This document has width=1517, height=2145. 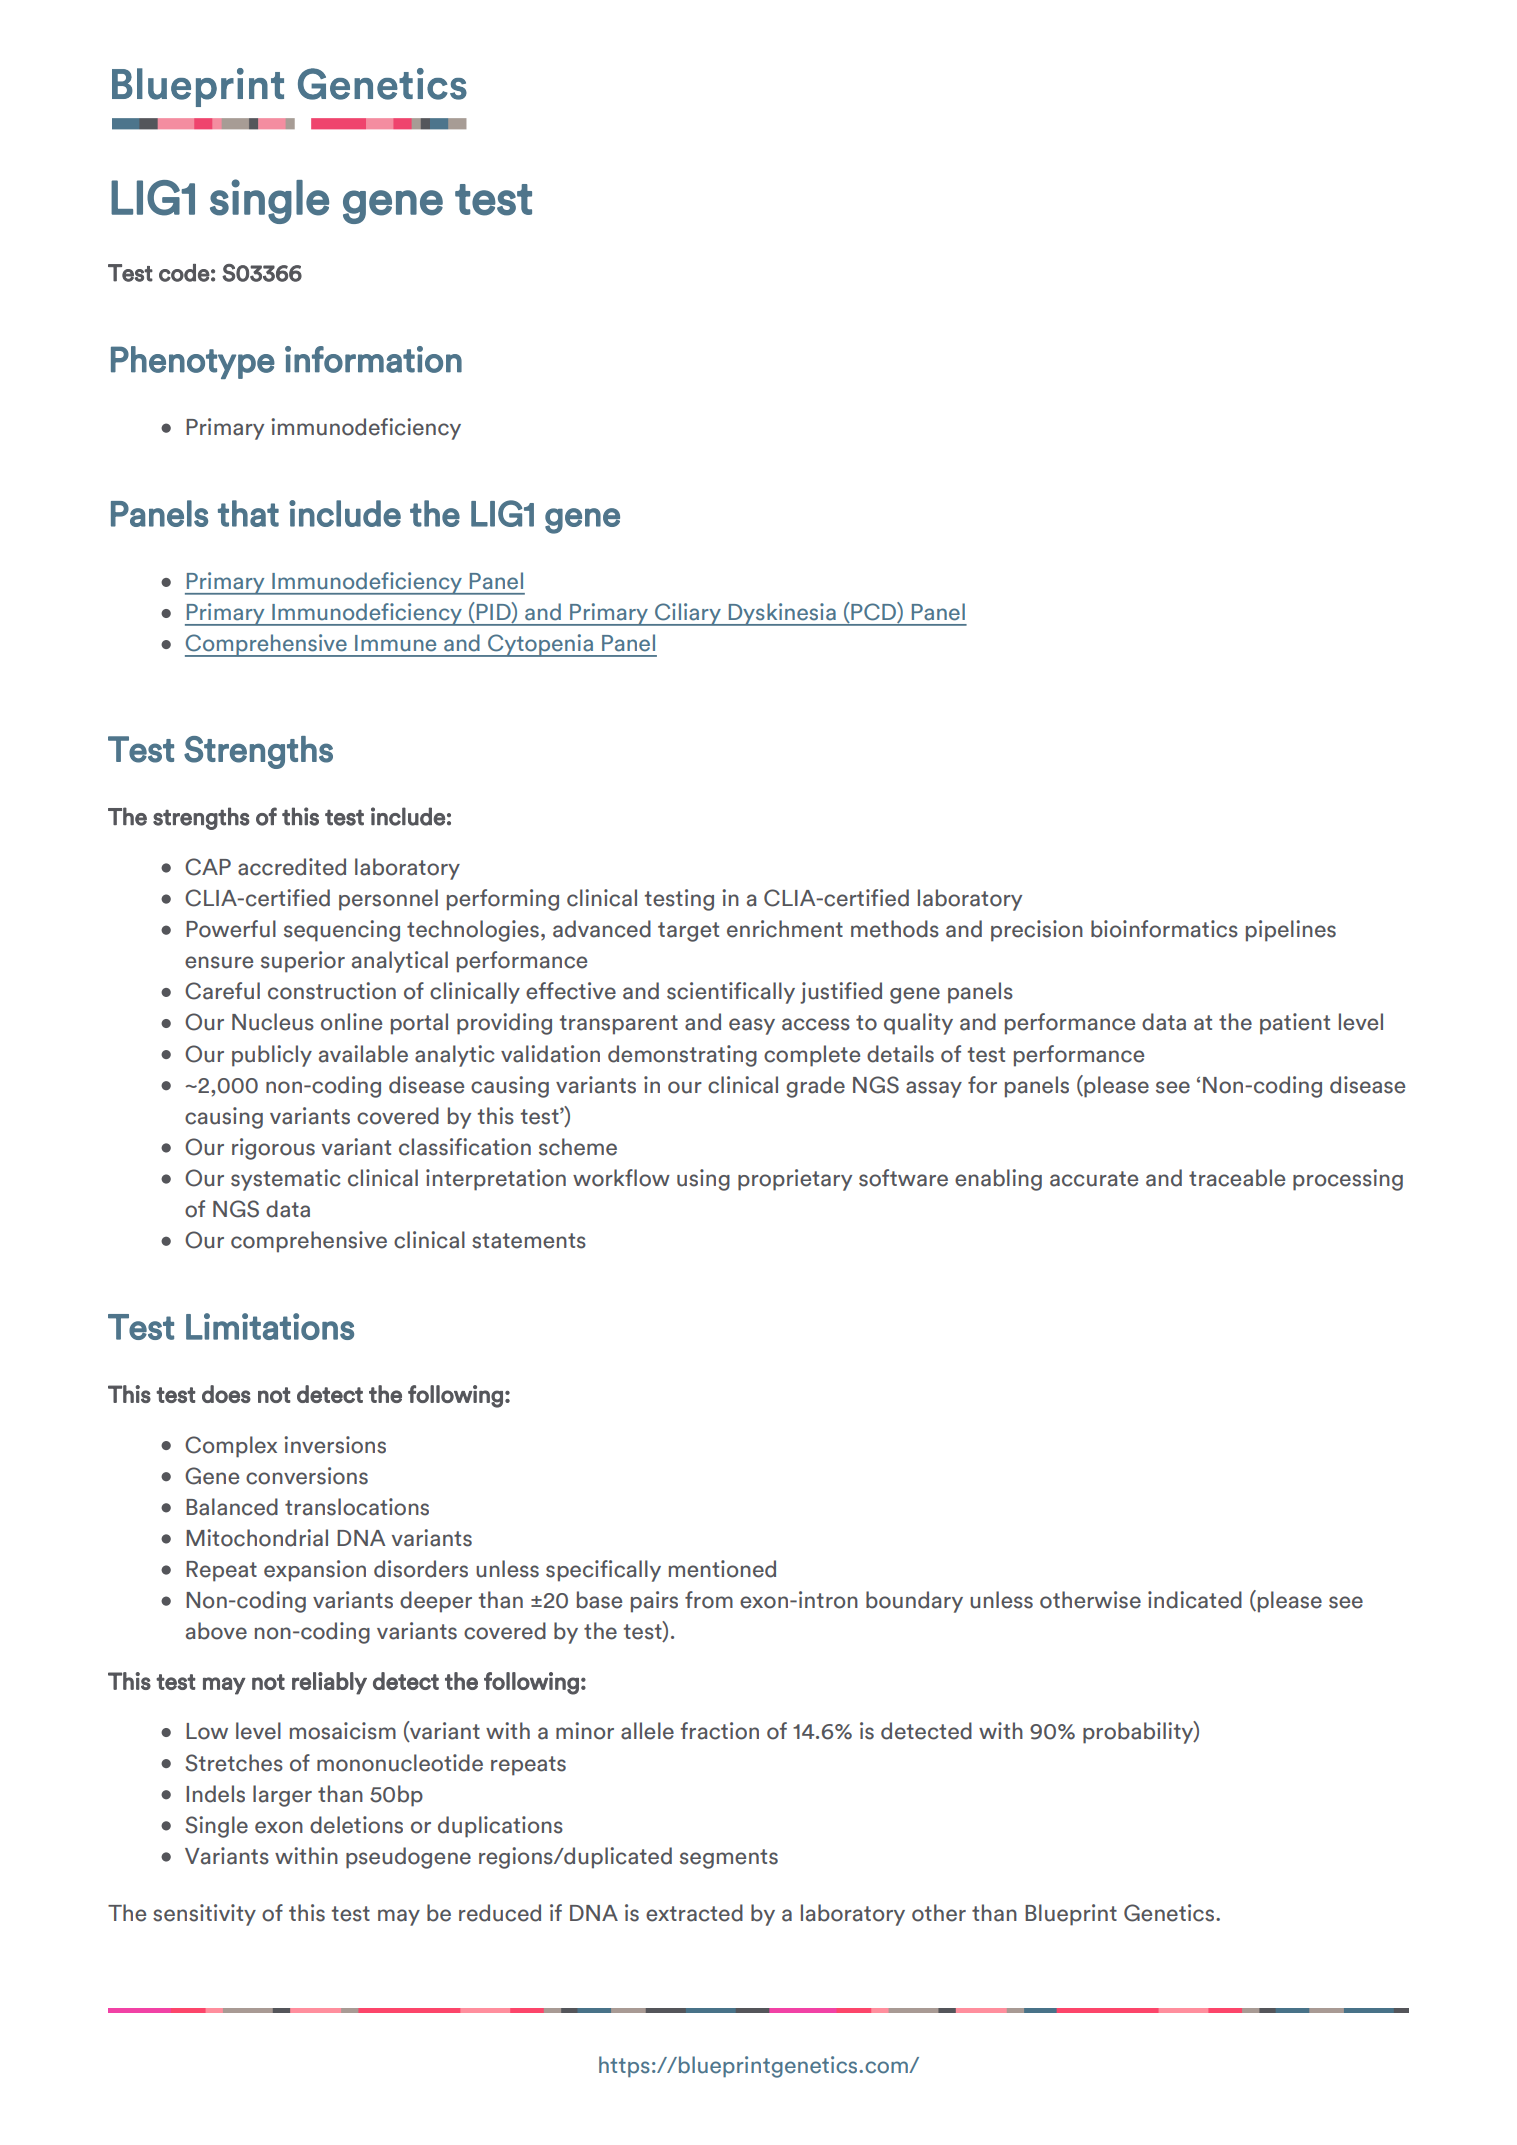 What do you see at coordinates (1237, 1178) in the document?
I see `traceable` at bounding box center [1237, 1178].
